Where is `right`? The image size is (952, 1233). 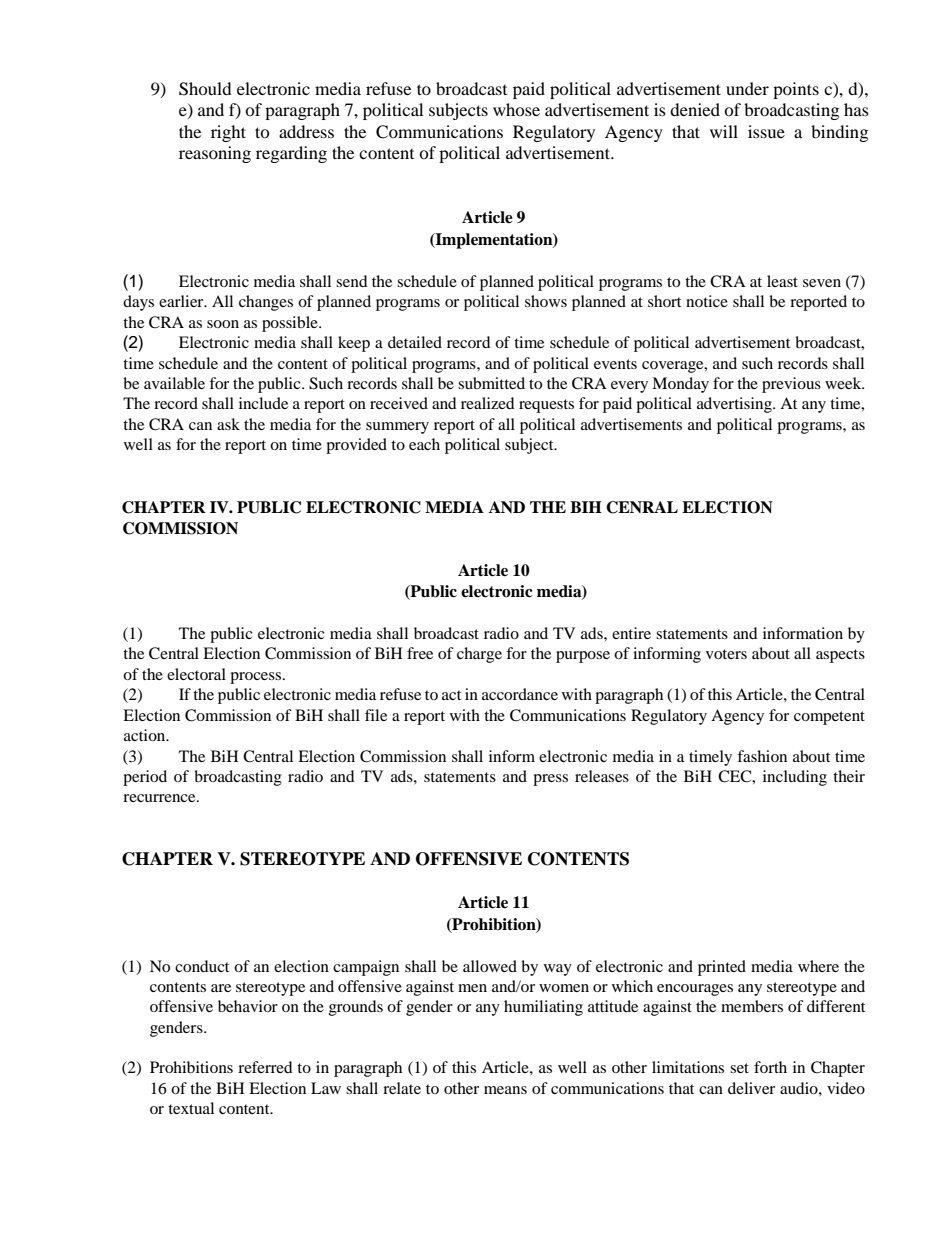
right is located at coordinates (228, 133).
